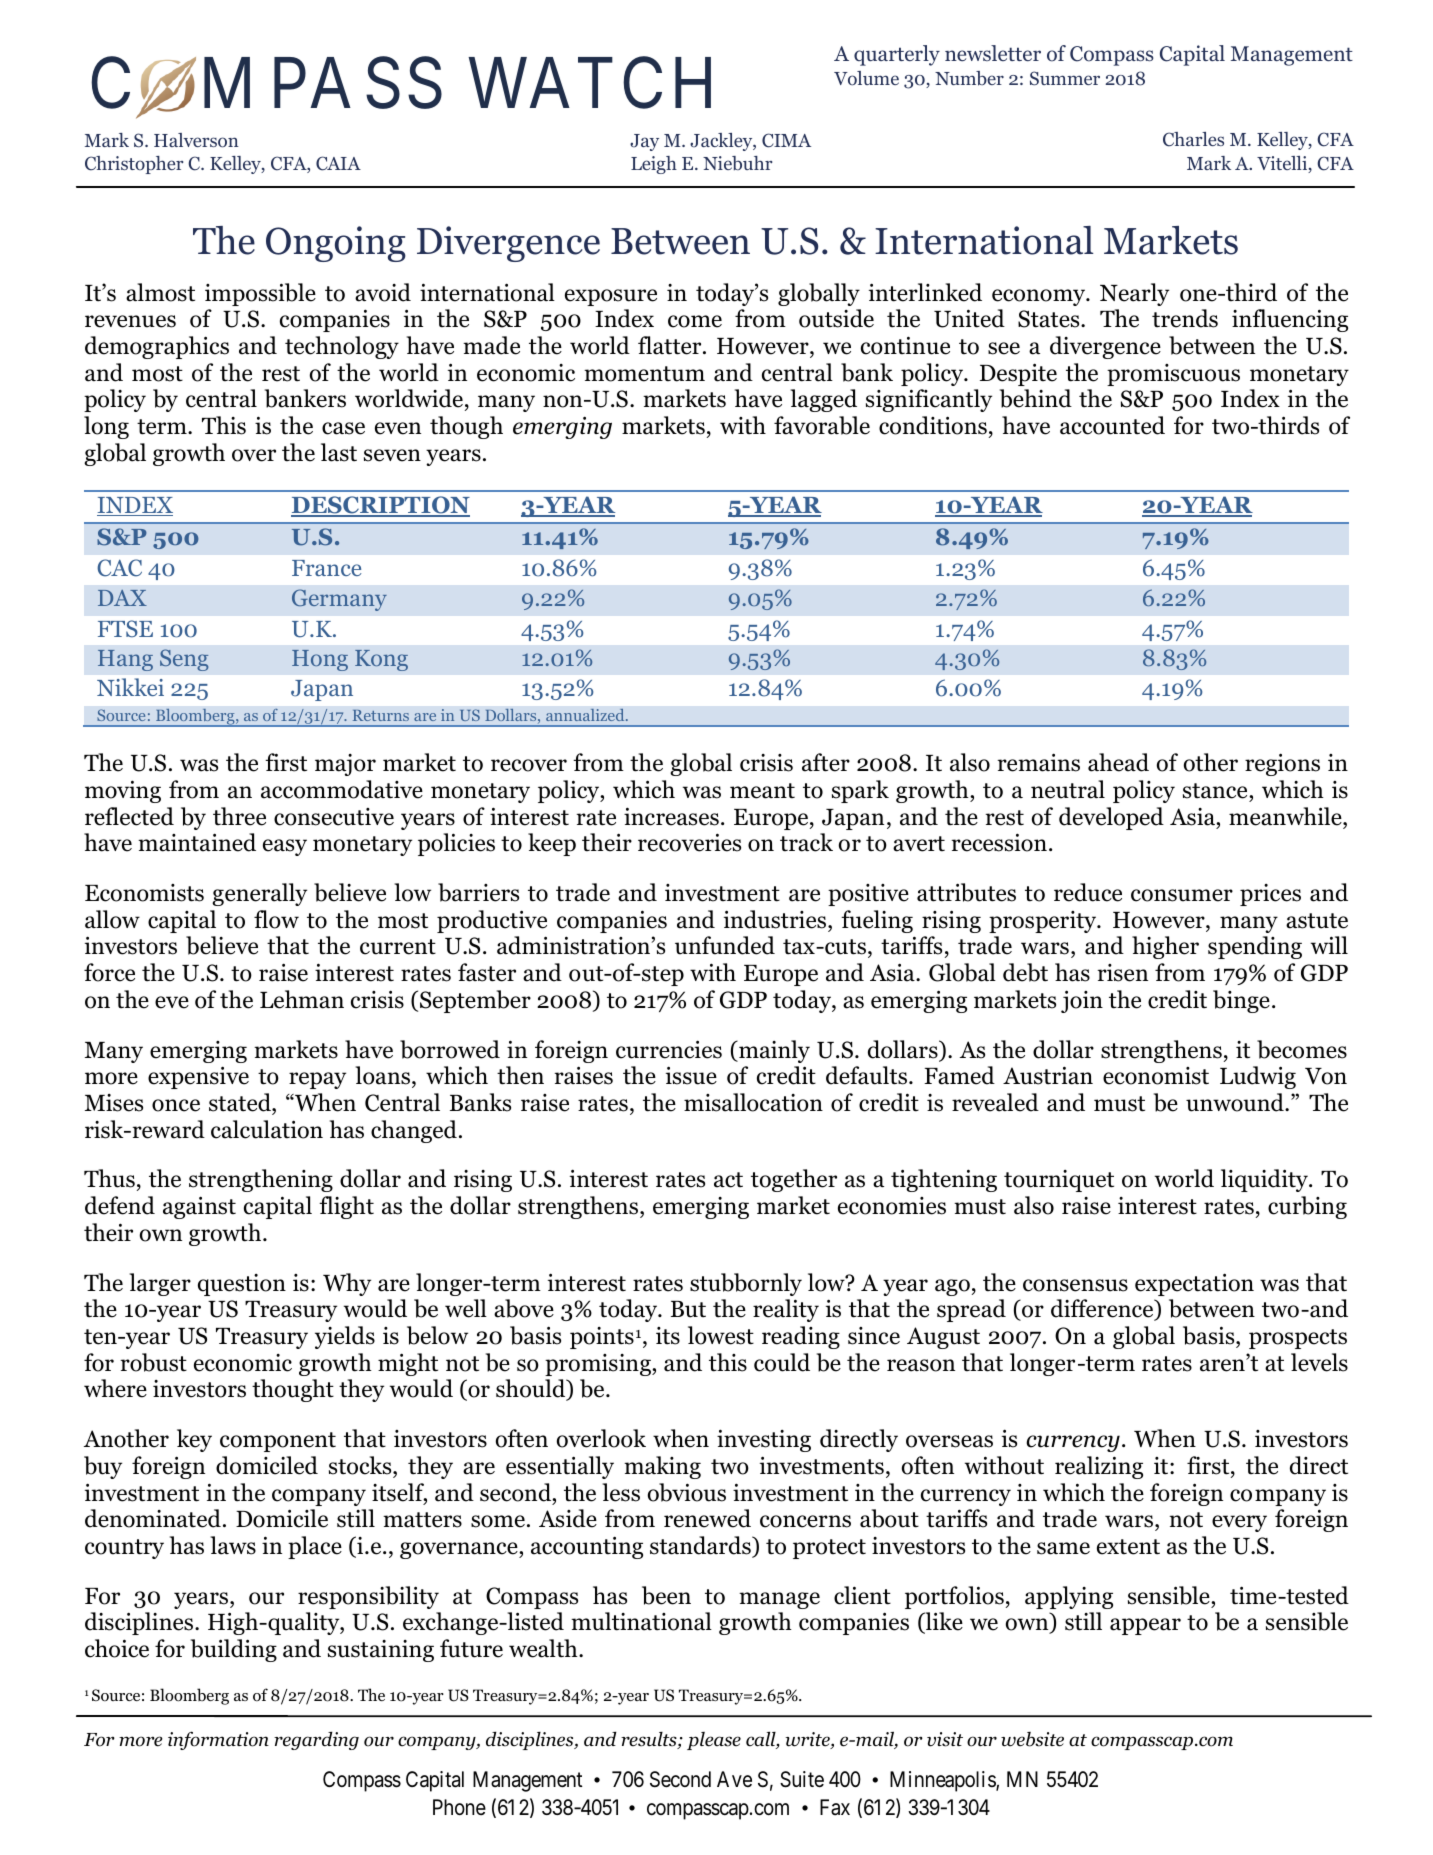 The image size is (1433, 1855). Describe the element at coordinates (199, 1207) in the page. I see `against` at that location.
